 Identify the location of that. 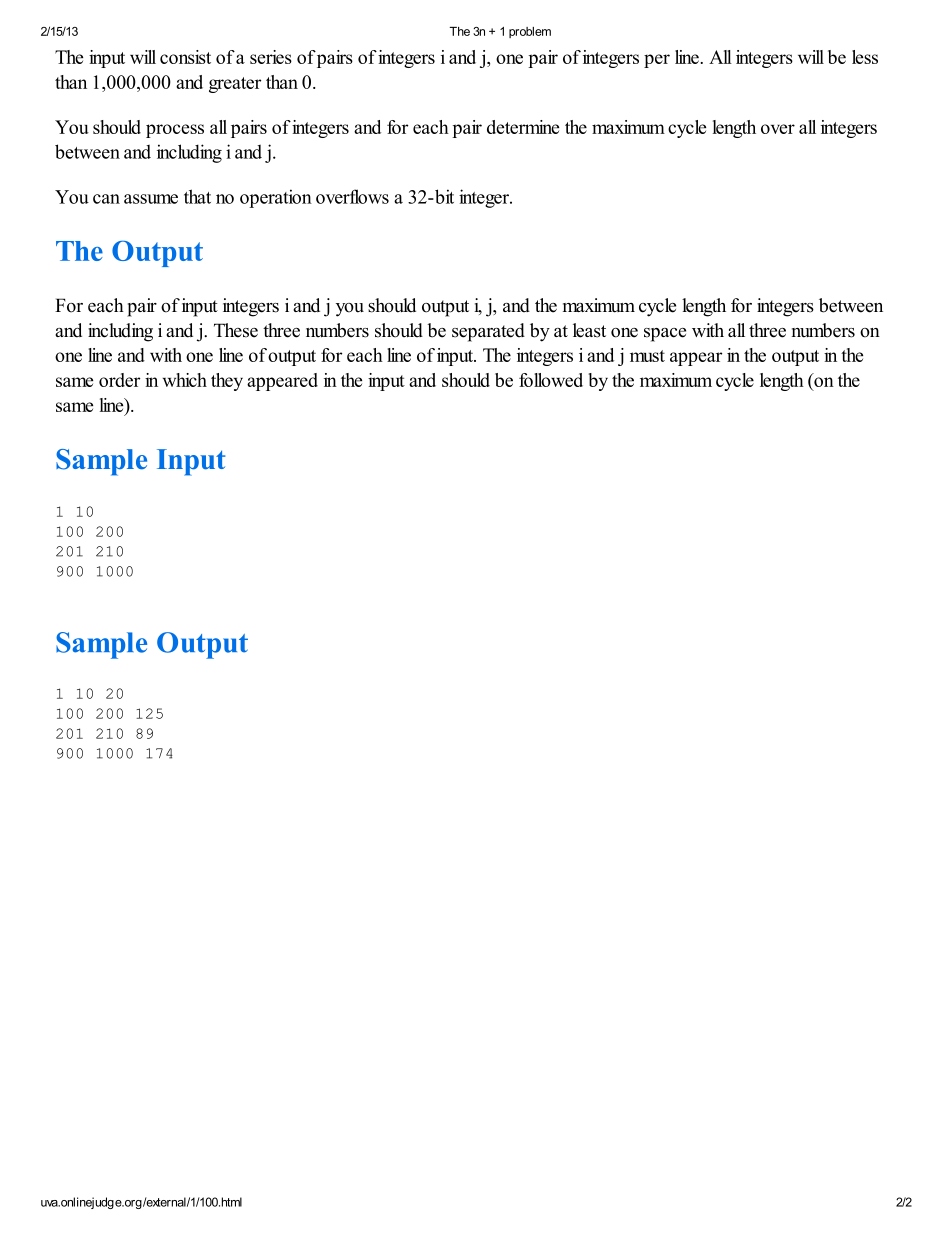
(197, 196).
